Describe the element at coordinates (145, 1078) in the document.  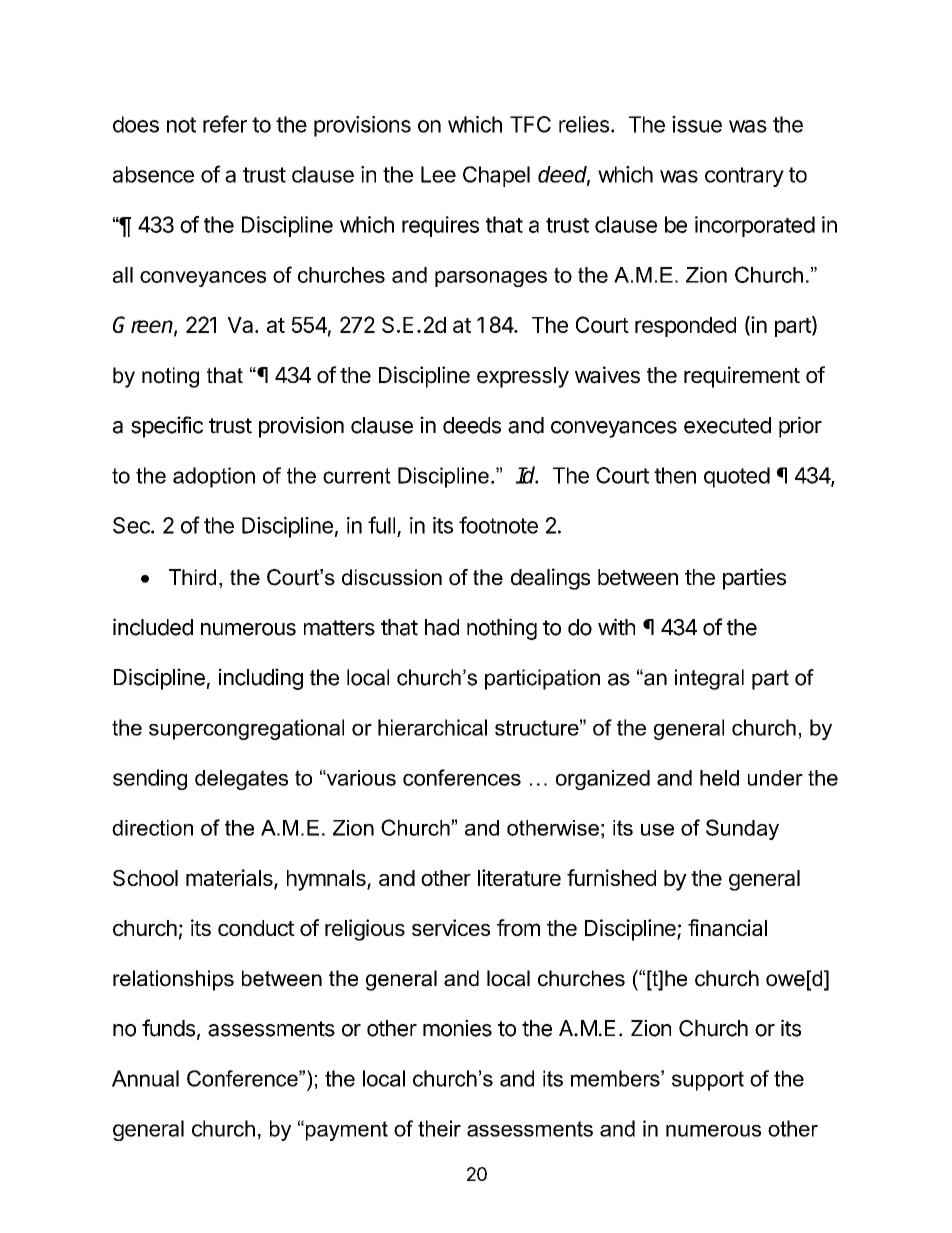
I see `Annual` at that location.
